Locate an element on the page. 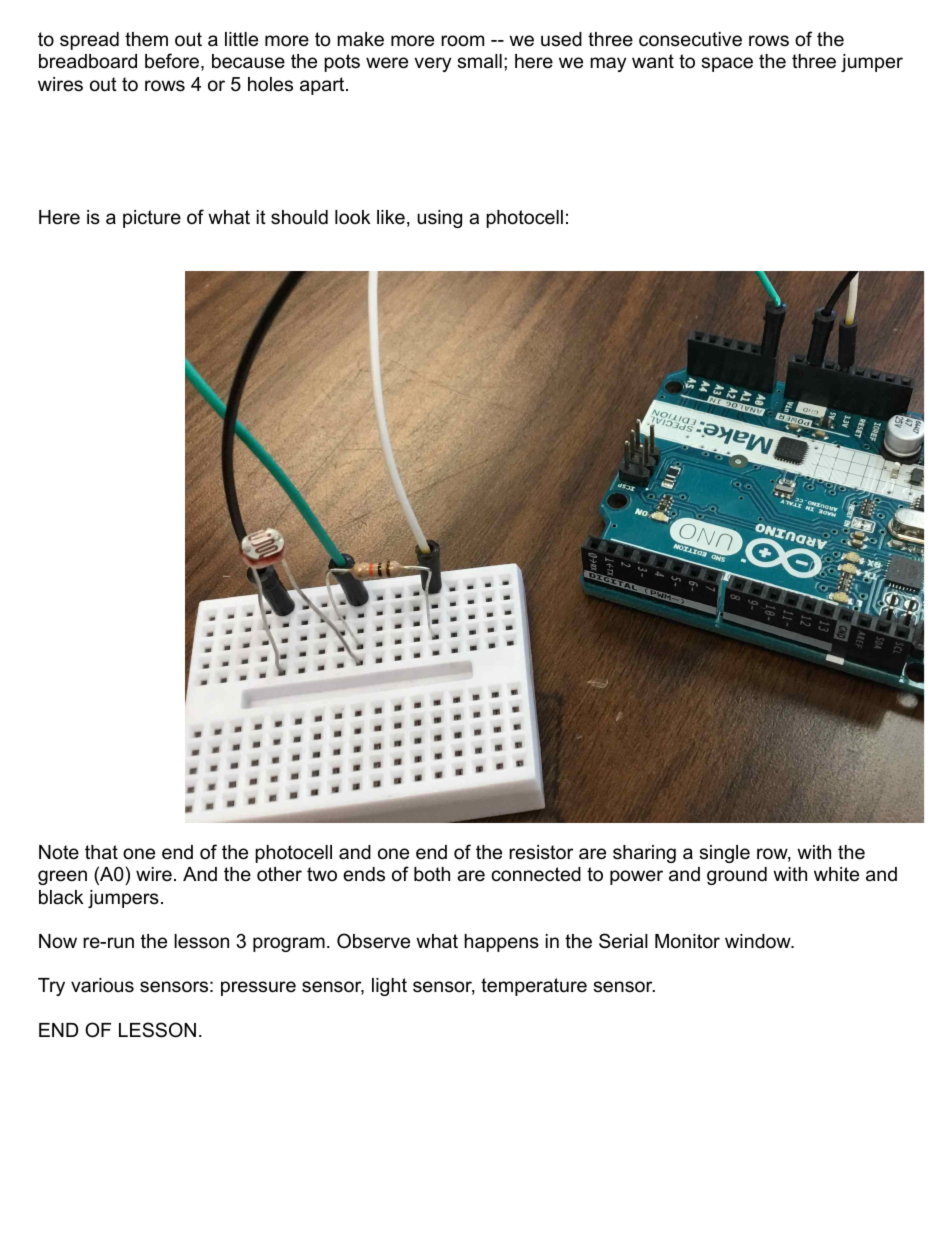 The image size is (952, 1233). single is located at coordinates (724, 854).
